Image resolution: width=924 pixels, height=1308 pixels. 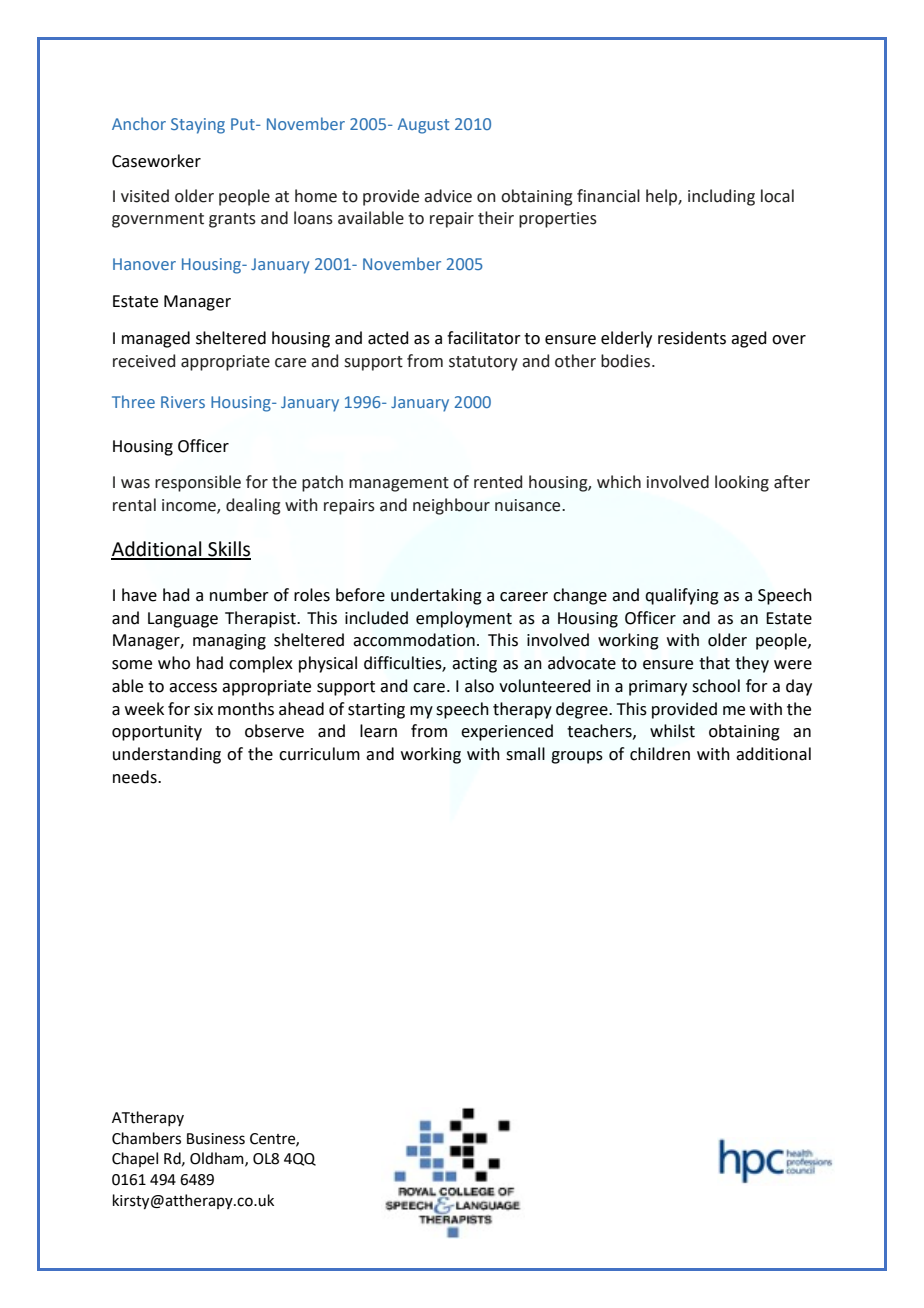 What do you see at coordinates (448, 196) in the screenshot?
I see `advice` at bounding box center [448, 196].
